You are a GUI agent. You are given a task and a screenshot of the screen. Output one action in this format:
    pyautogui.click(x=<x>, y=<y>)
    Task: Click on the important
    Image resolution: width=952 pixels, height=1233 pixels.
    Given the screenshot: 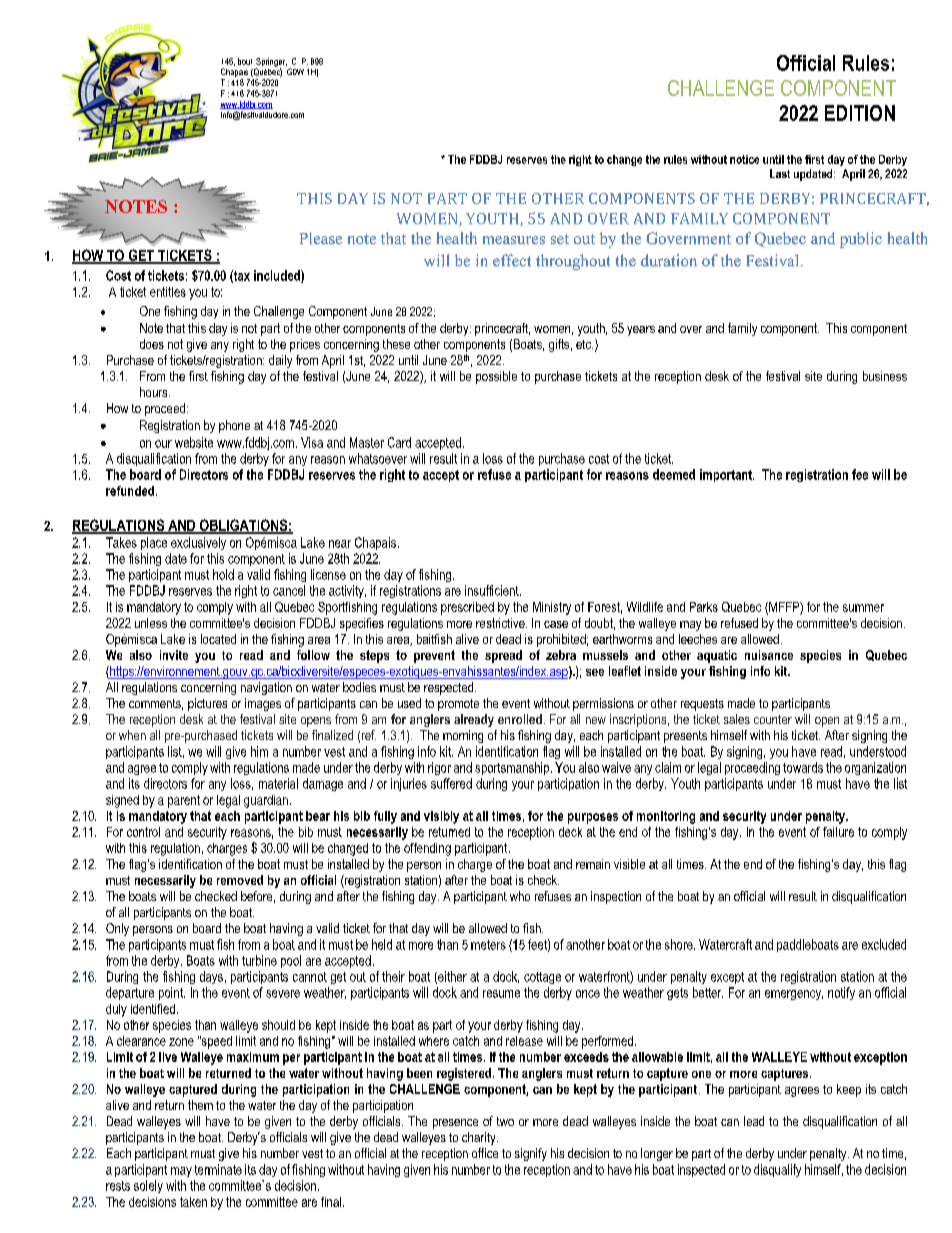 What is the action you would take?
    pyautogui.click(x=727, y=475)
